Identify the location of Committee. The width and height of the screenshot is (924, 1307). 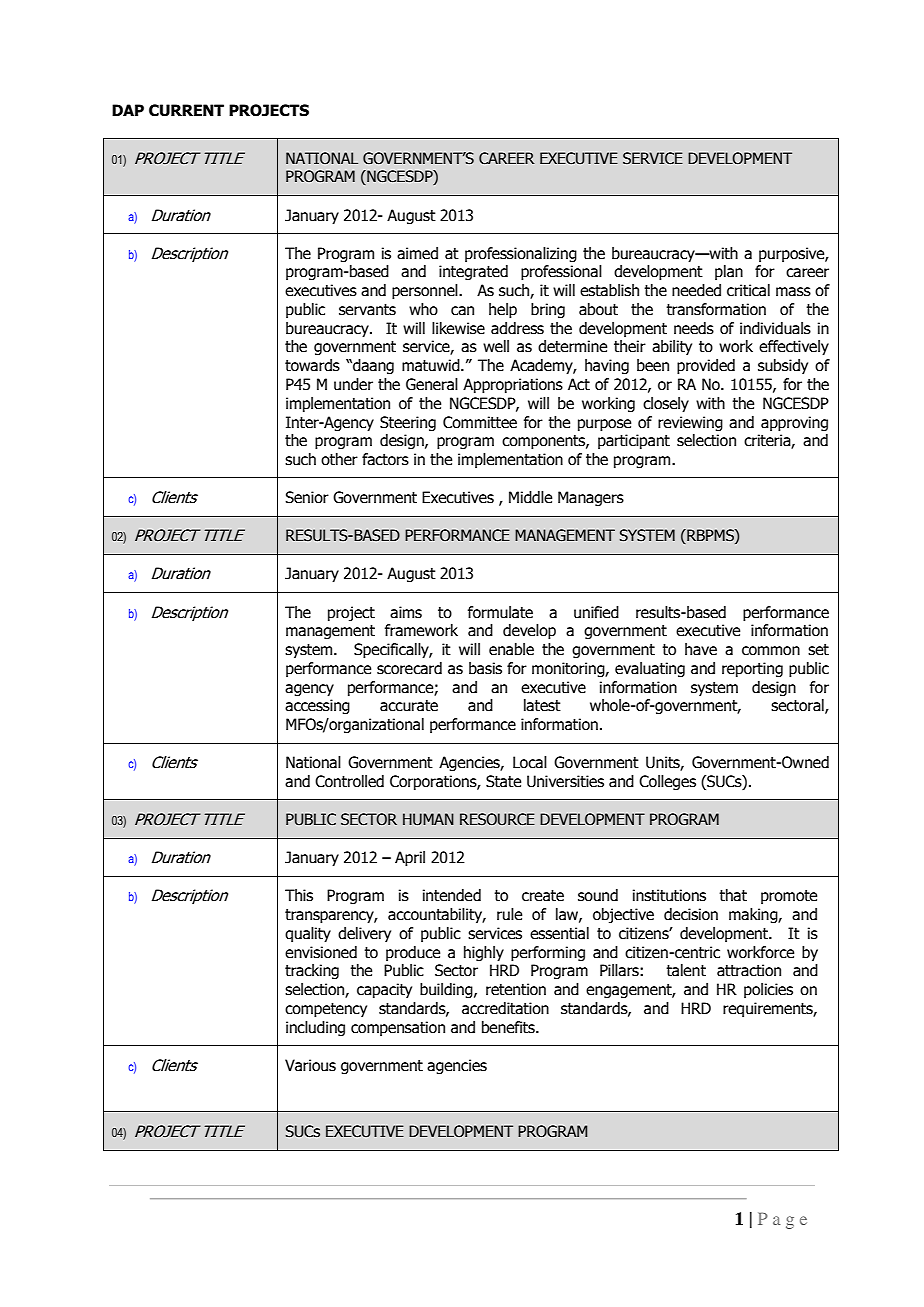
(480, 422).
